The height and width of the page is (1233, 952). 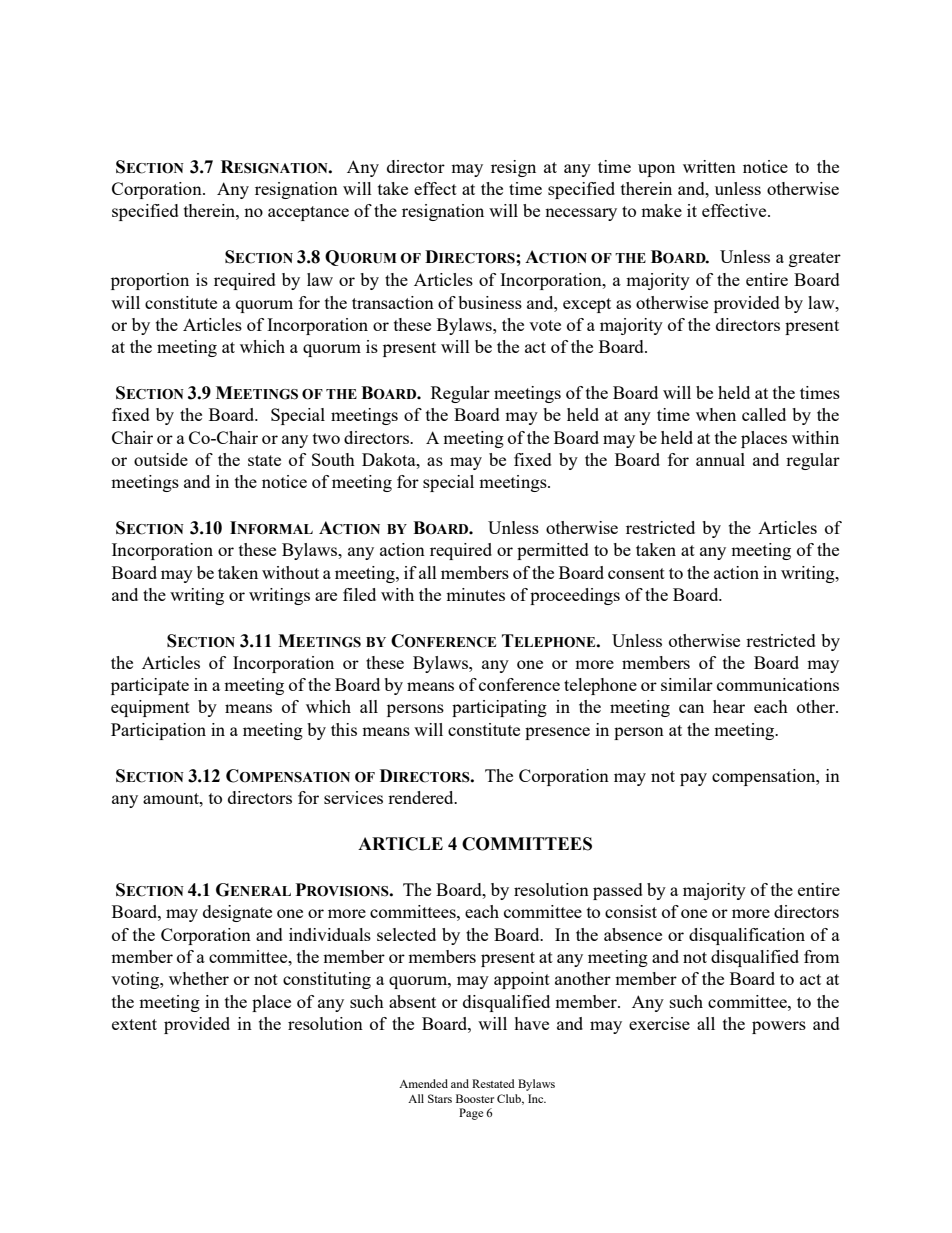 What do you see at coordinates (709, 166) in the page?
I see `written` at bounding box center [709, 166].
